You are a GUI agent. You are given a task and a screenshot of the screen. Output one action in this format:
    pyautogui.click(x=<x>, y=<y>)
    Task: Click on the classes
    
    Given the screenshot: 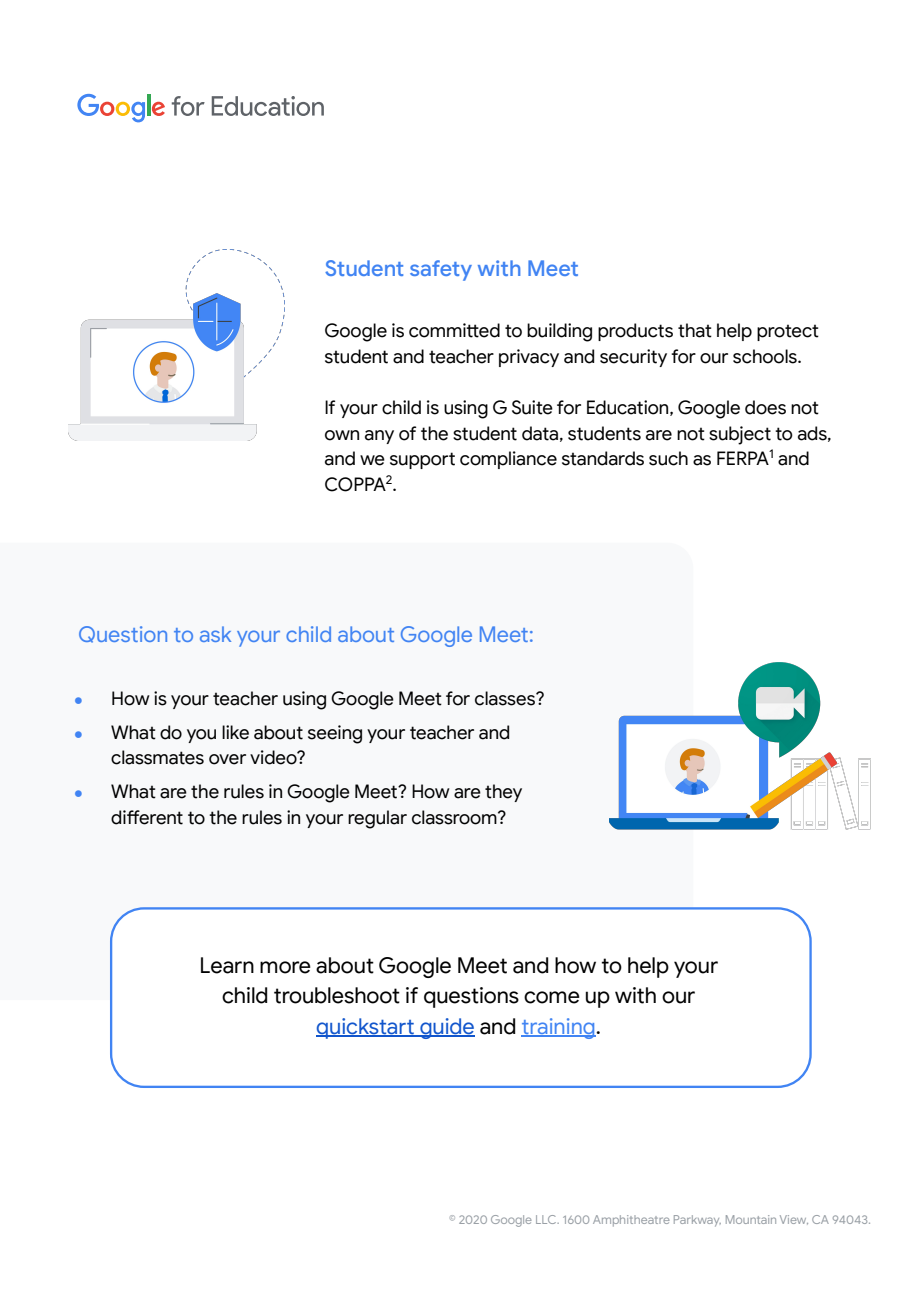 What is the action you would take?
    pyautogui.click(x=506, y=698)
